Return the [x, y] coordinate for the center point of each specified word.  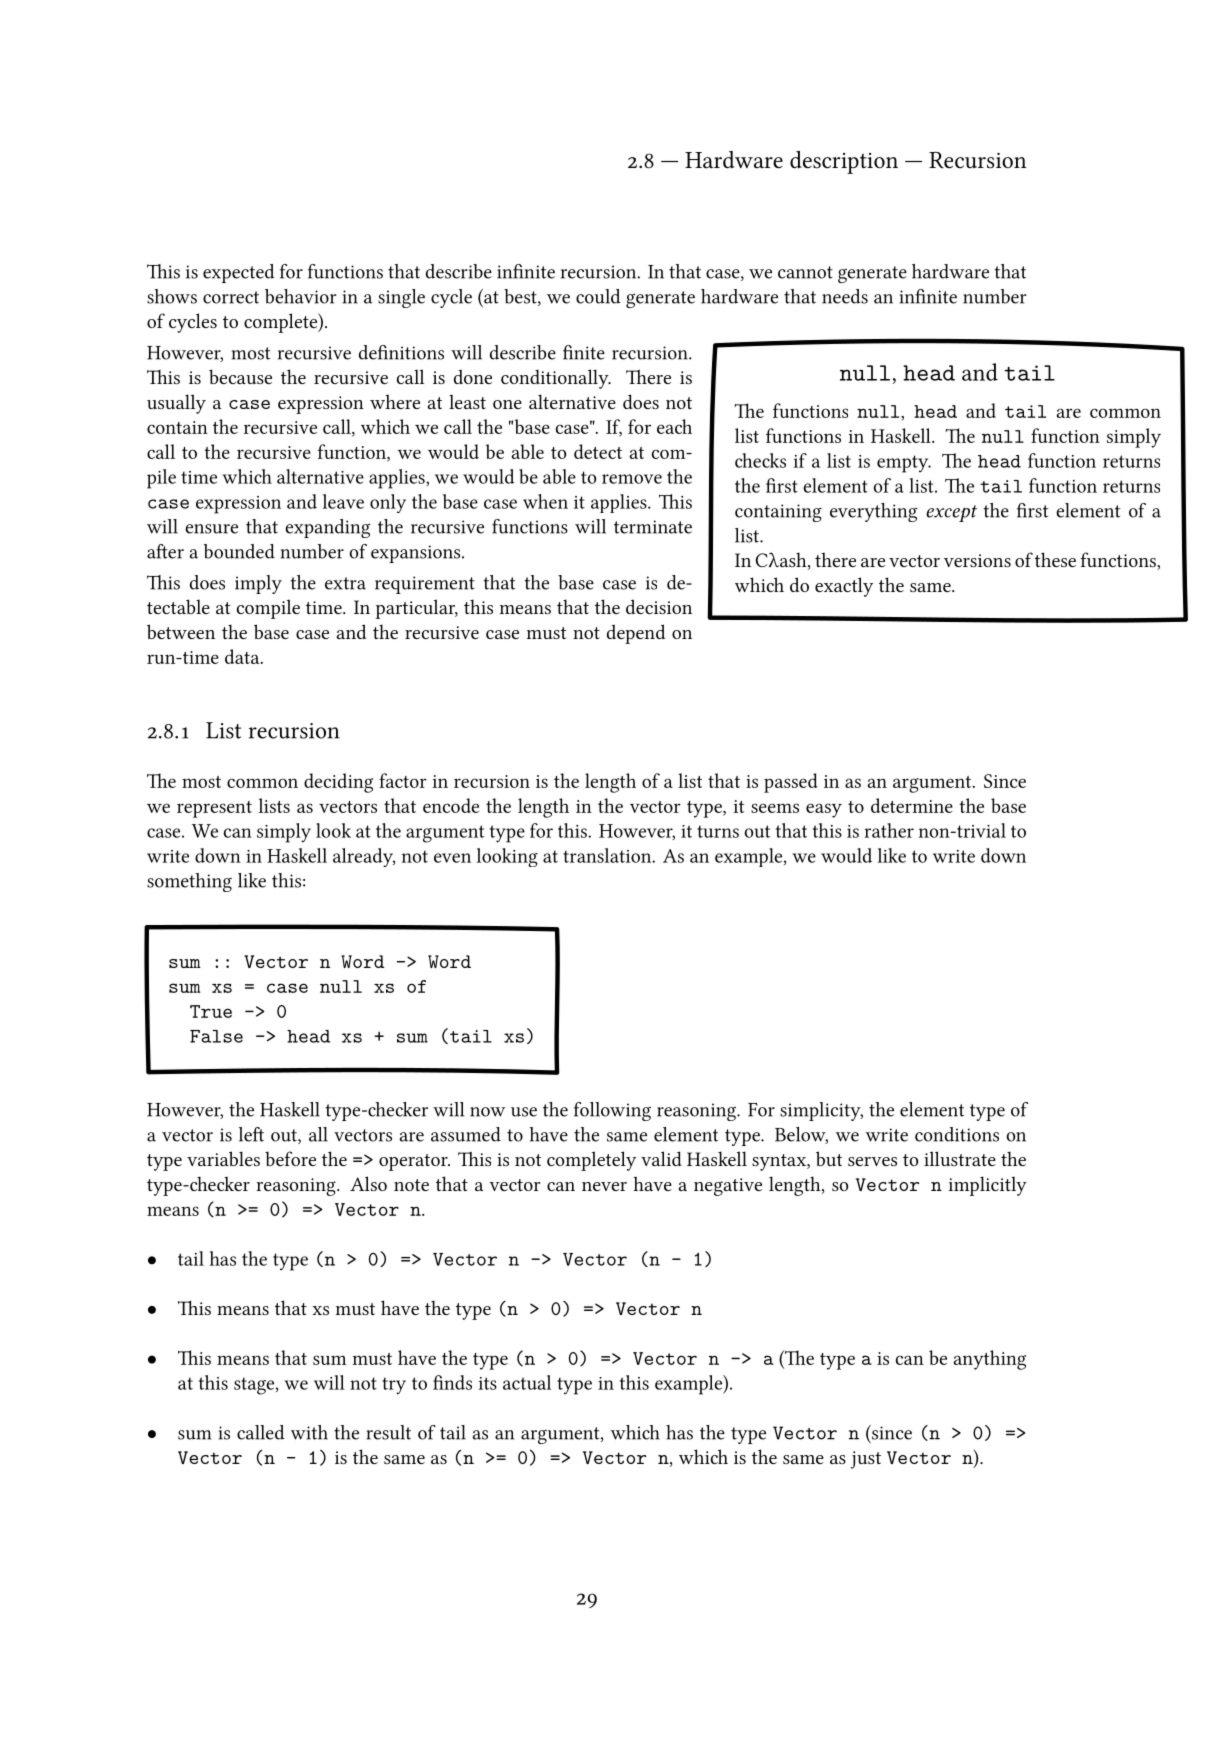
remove [632, 479]
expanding [327, 528]
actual [527, 1382]
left [251, 1134]
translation [608, 855]
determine [912, 805]
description [844, 162]
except [951, 513]
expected [239, 273]
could [598, 296]
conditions [957, 1134]
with [309, 1432]
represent [214, 809]
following [612, 1111]
